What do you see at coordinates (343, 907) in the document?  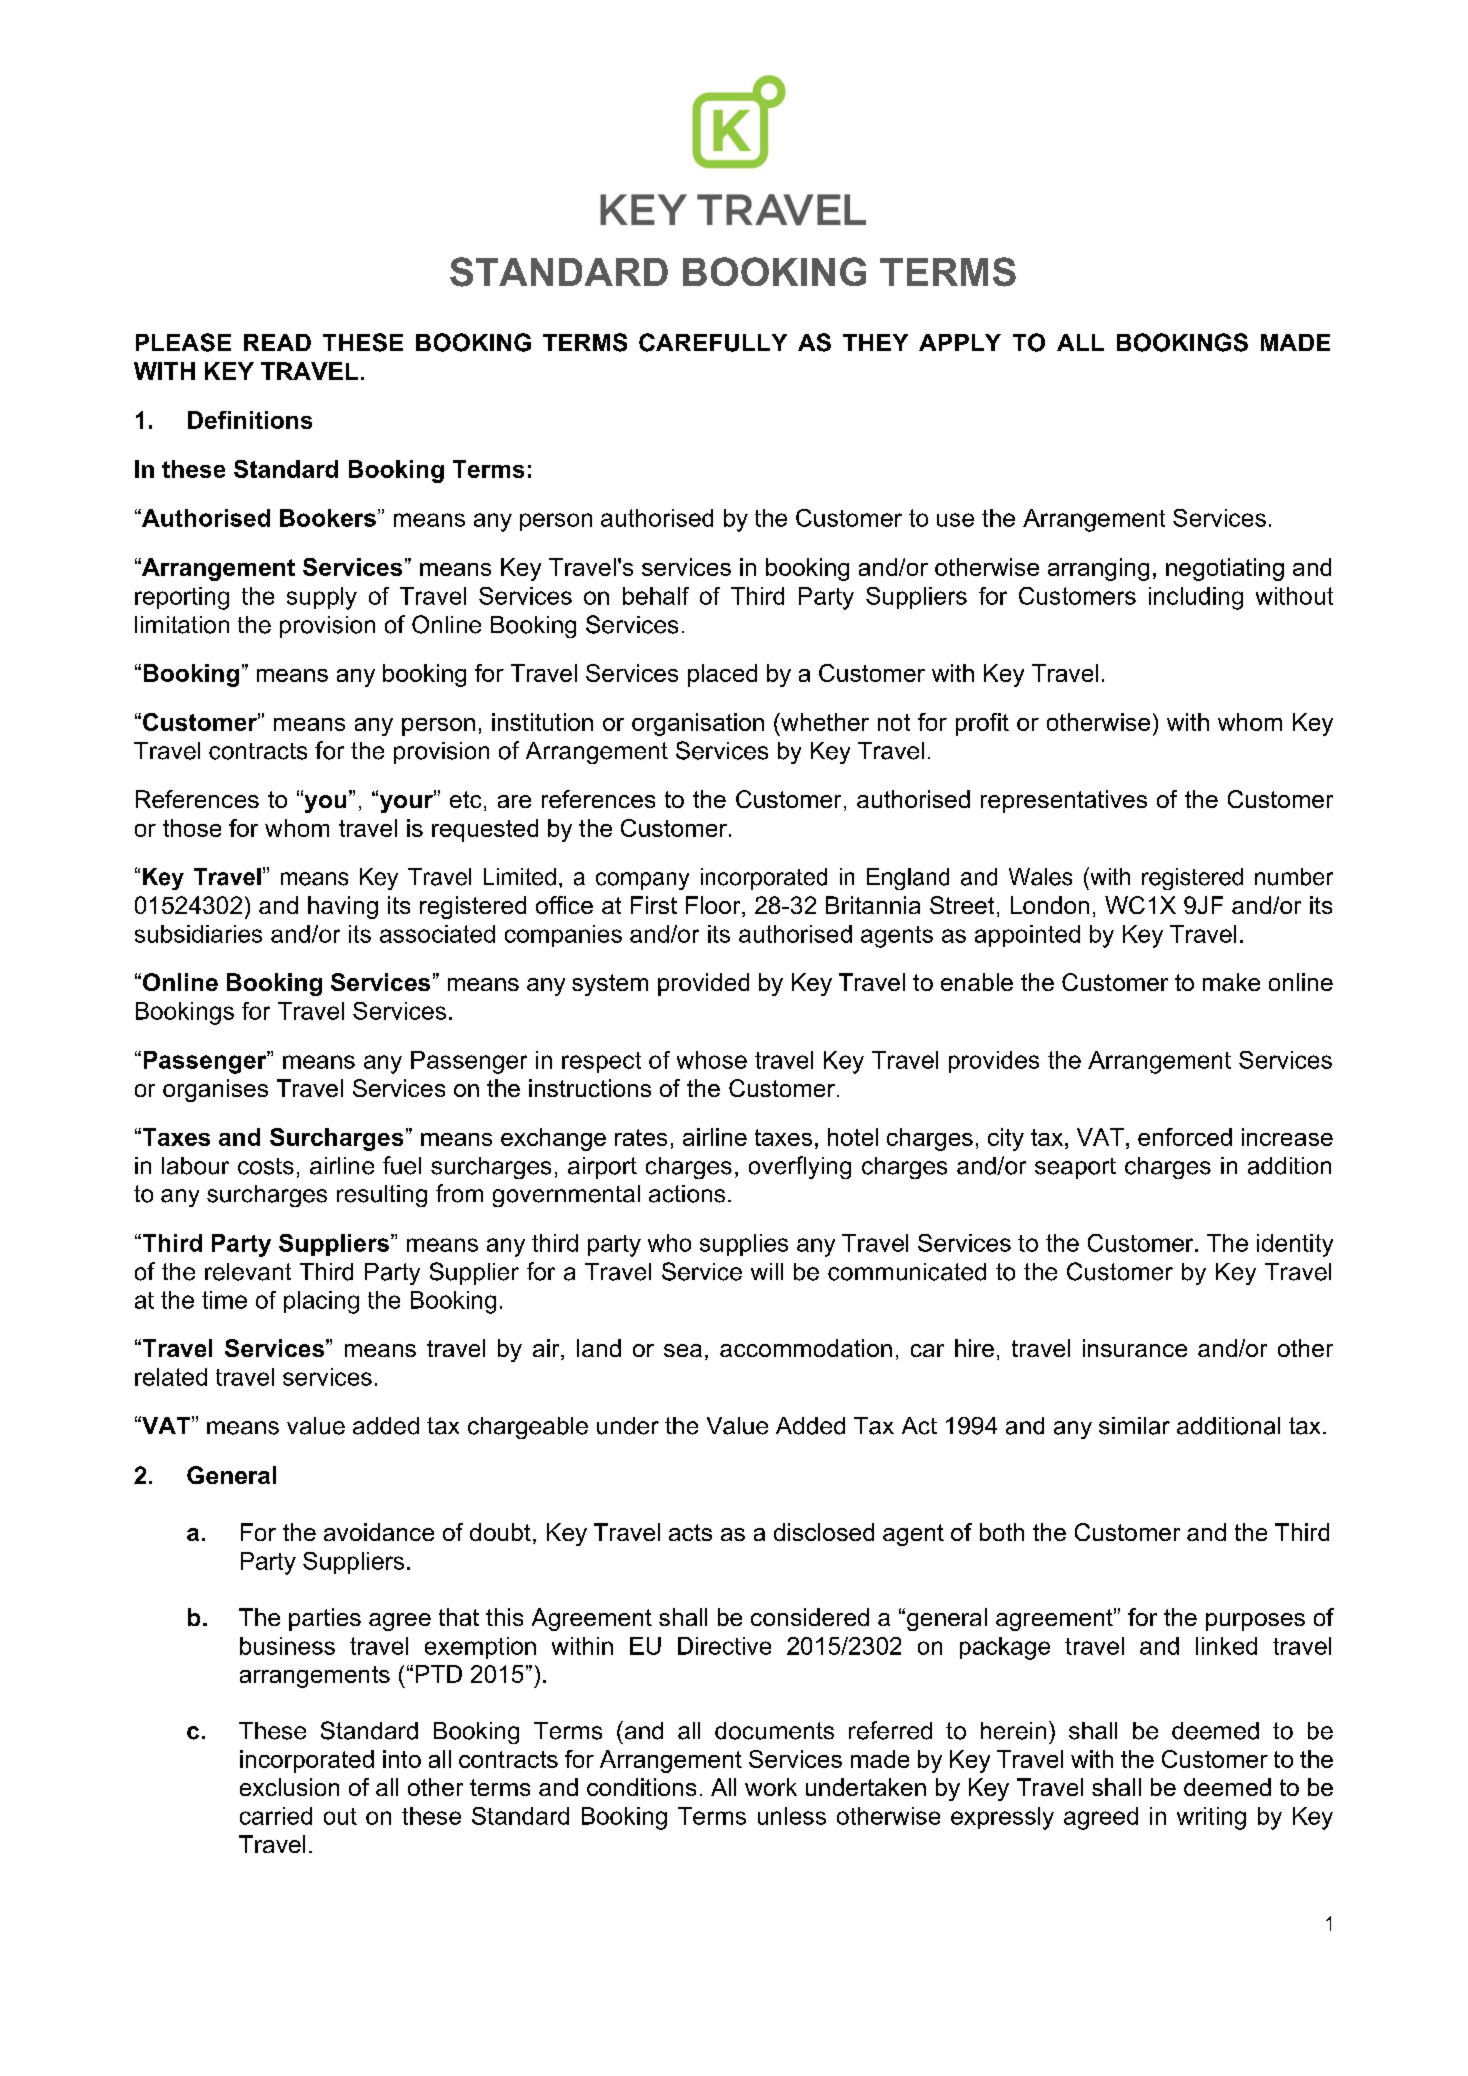 I see `having` at bounding box center [343, 907].
